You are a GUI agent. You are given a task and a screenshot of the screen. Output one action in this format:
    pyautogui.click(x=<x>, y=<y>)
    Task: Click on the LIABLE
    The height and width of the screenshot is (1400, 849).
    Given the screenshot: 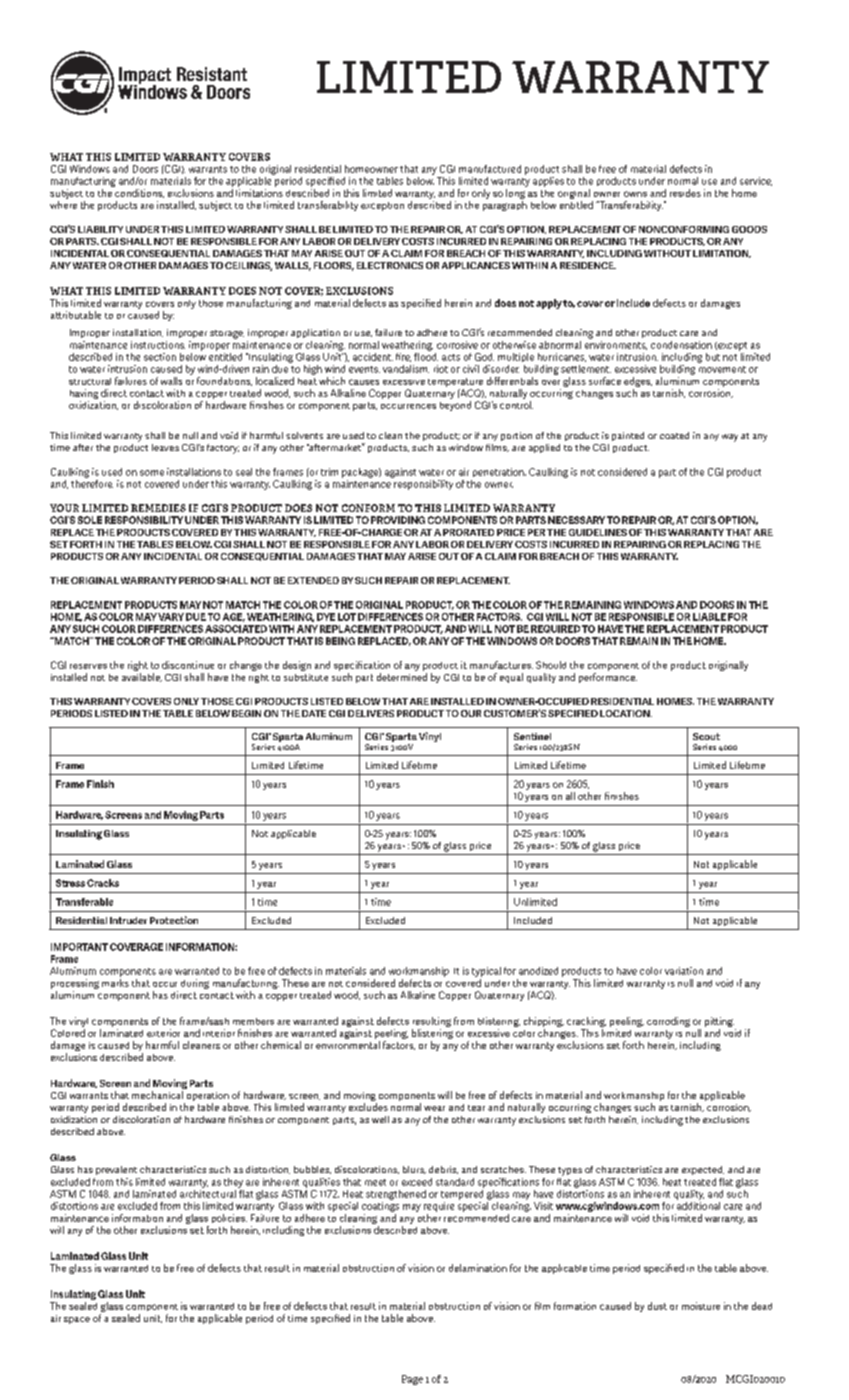 What is the action you would take?
    pyautogui.click(x=709, y=617)
